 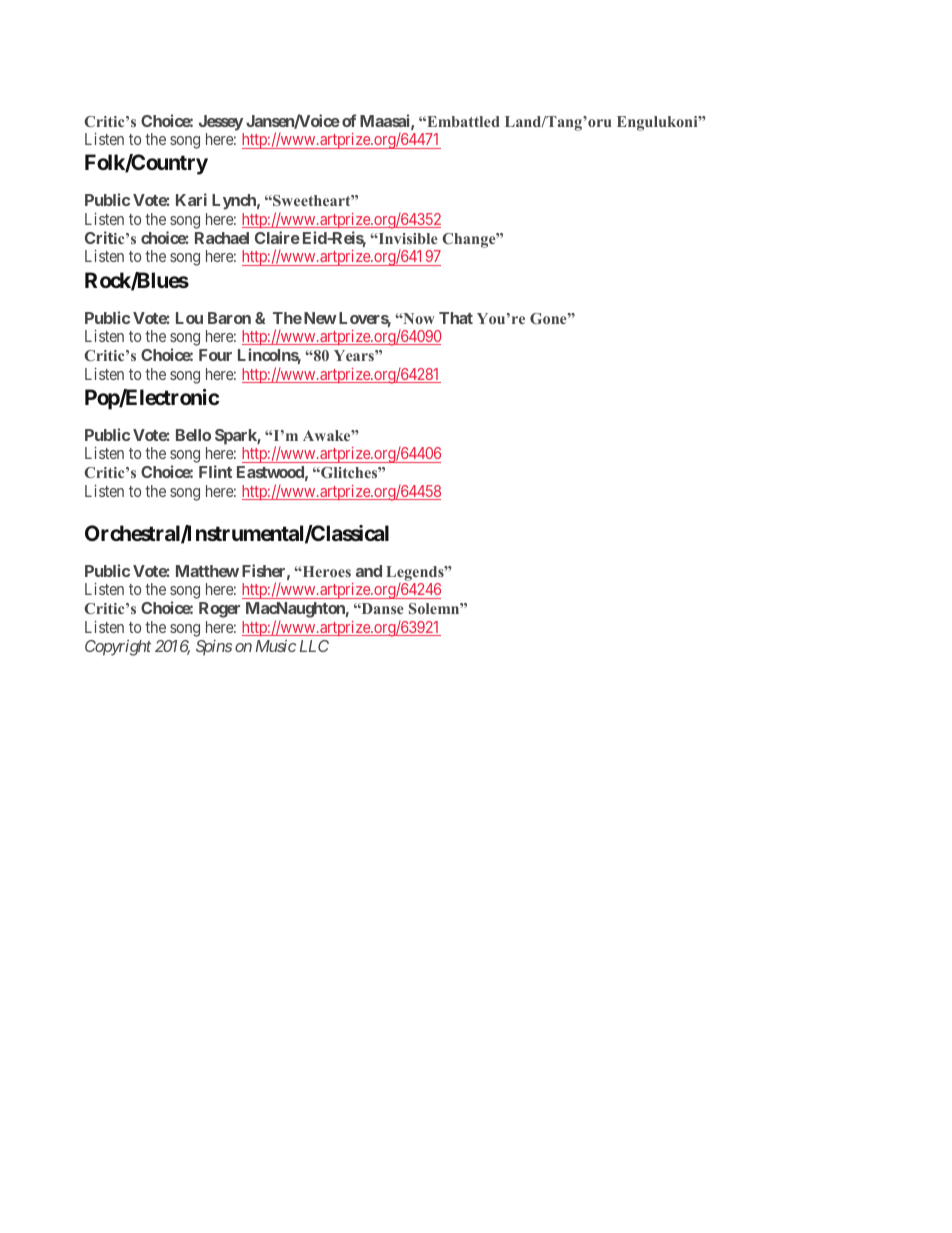 What do you see at coordinates (276, 646) in the screenshot?
I see `Music` at bounding box center [276, 646].
